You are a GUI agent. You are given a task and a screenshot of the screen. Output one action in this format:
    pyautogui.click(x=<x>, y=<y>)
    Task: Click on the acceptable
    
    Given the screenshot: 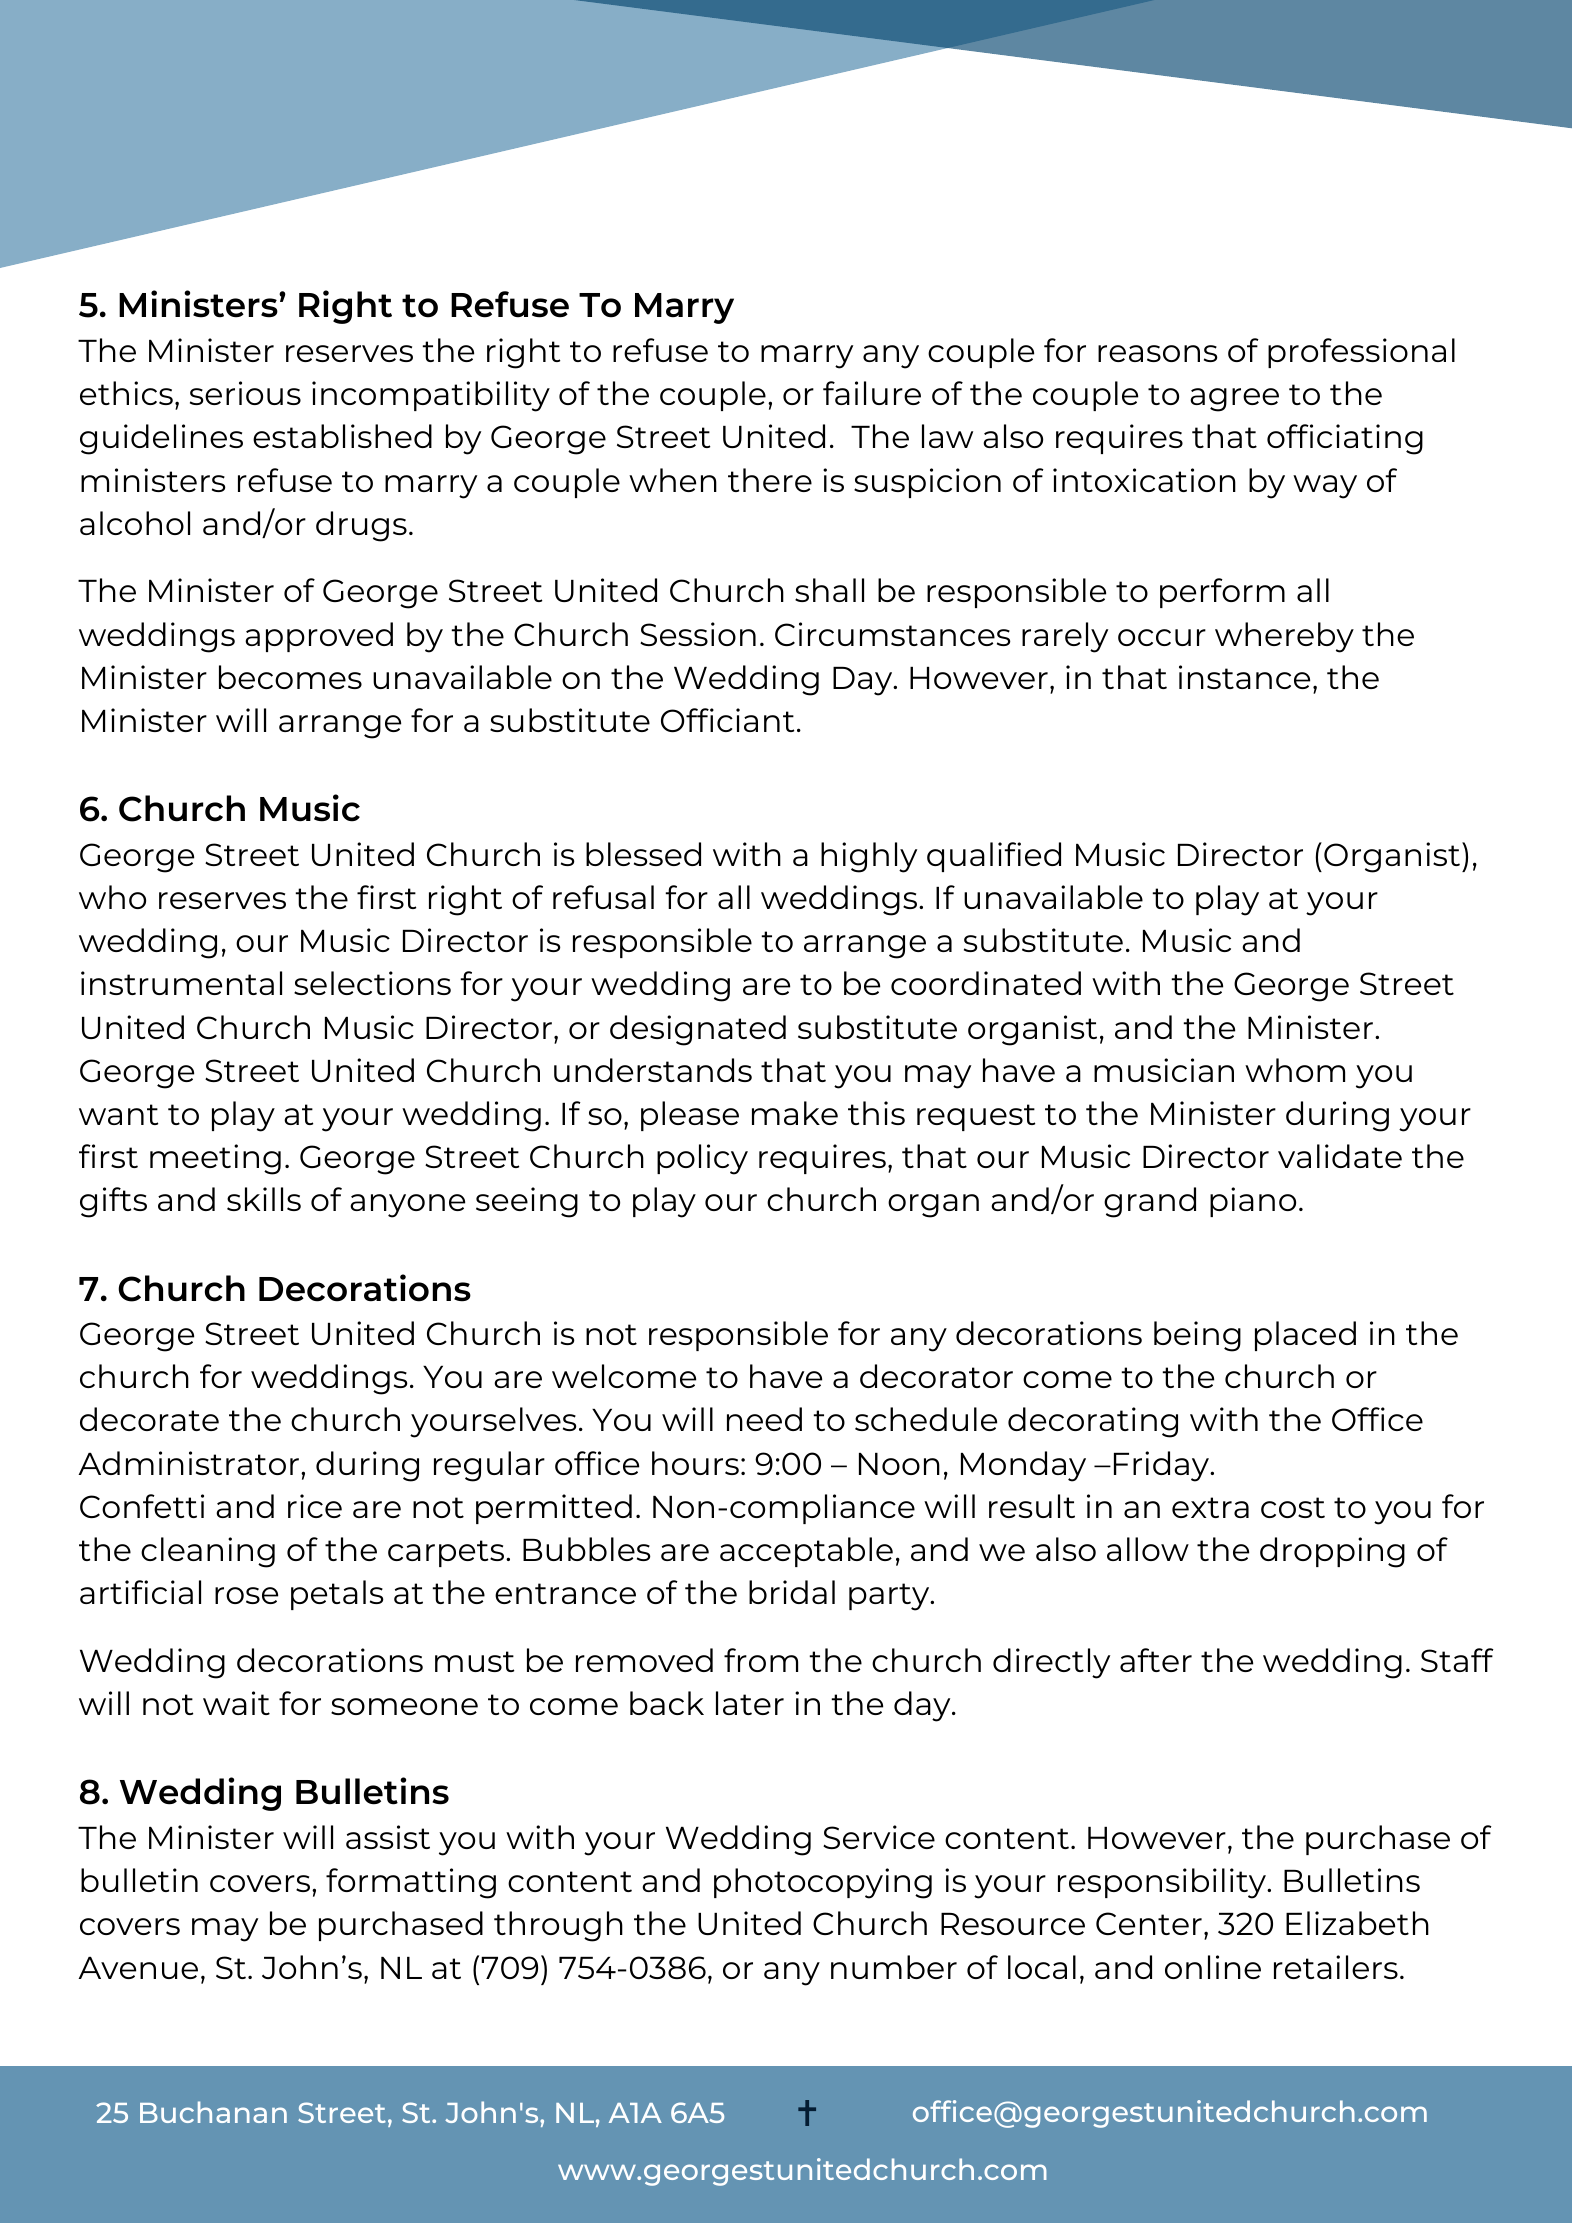 What is the action you would take?
    pyautogui.click(x=806, y=1552)
